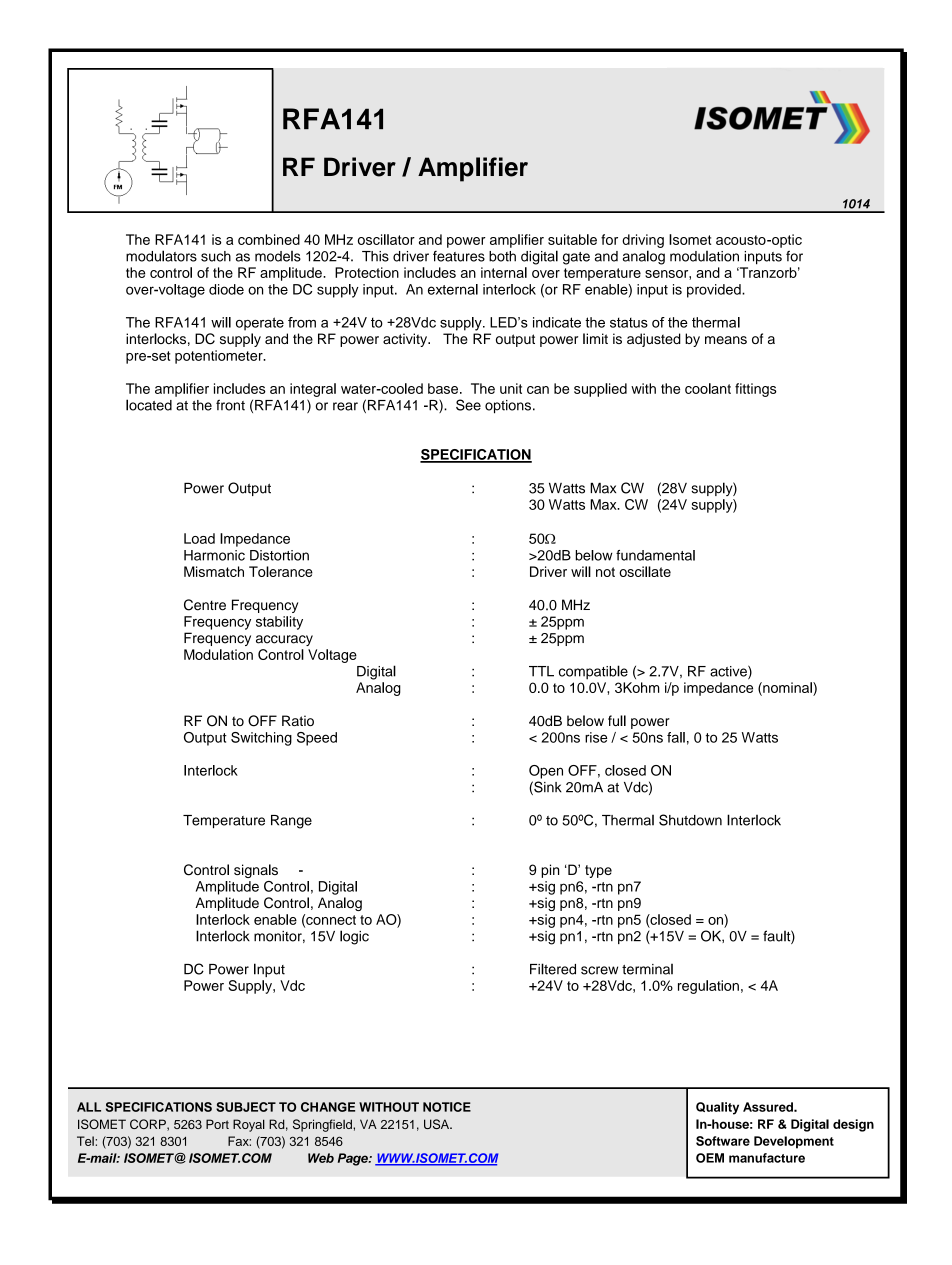 This screenshot has width=952, height=1265. Describe the element at coordinates (794, 1142) in the screenshot. I see `Development` at that location.
